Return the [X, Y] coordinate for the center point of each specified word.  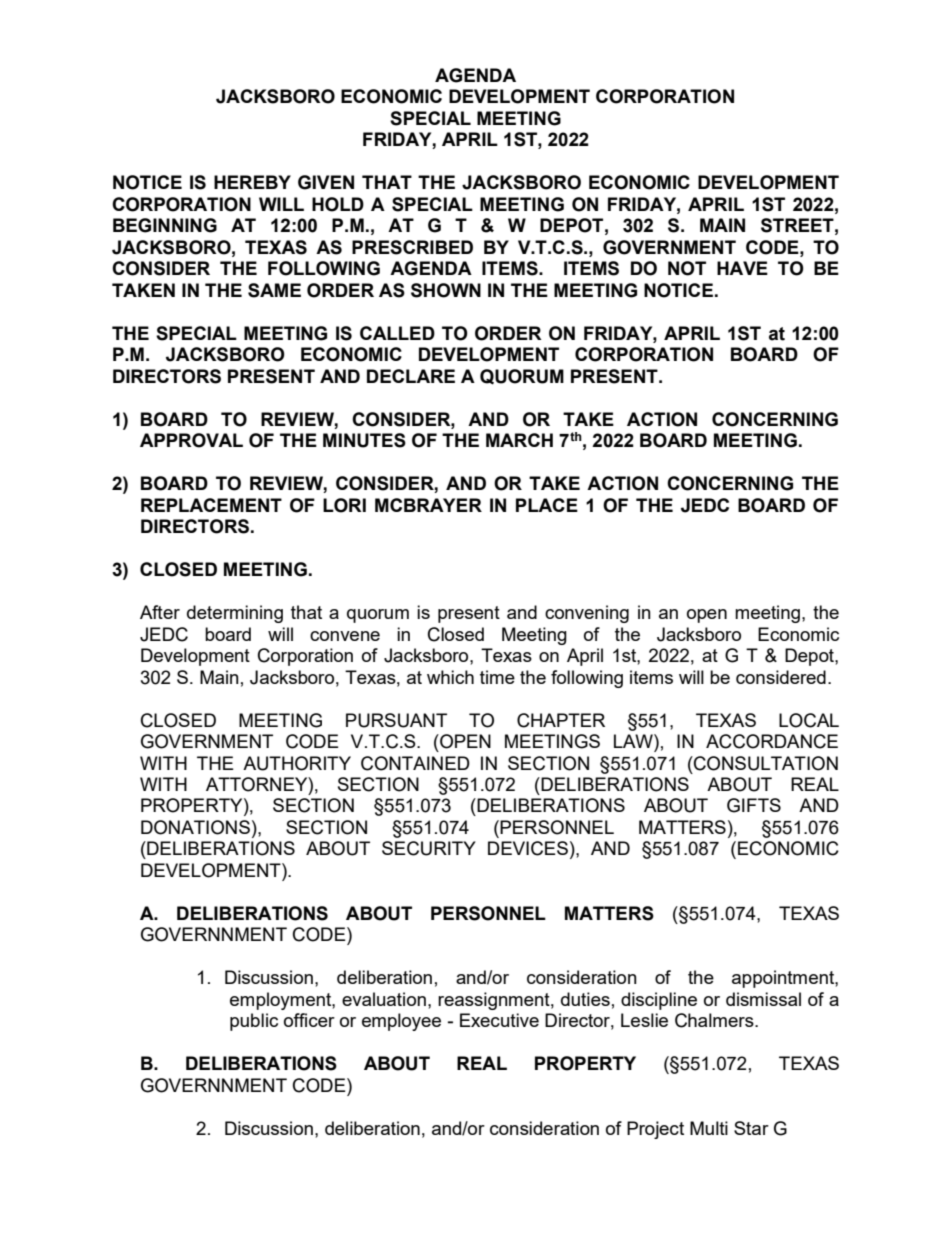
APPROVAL [191, 440]
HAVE [742, 268]
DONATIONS [195, 827]
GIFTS [754, 805]
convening [587, 614]
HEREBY [252, 182]
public [254, 1022]
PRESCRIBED [412, 247]
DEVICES [528, 848]
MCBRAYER [428, 505]
